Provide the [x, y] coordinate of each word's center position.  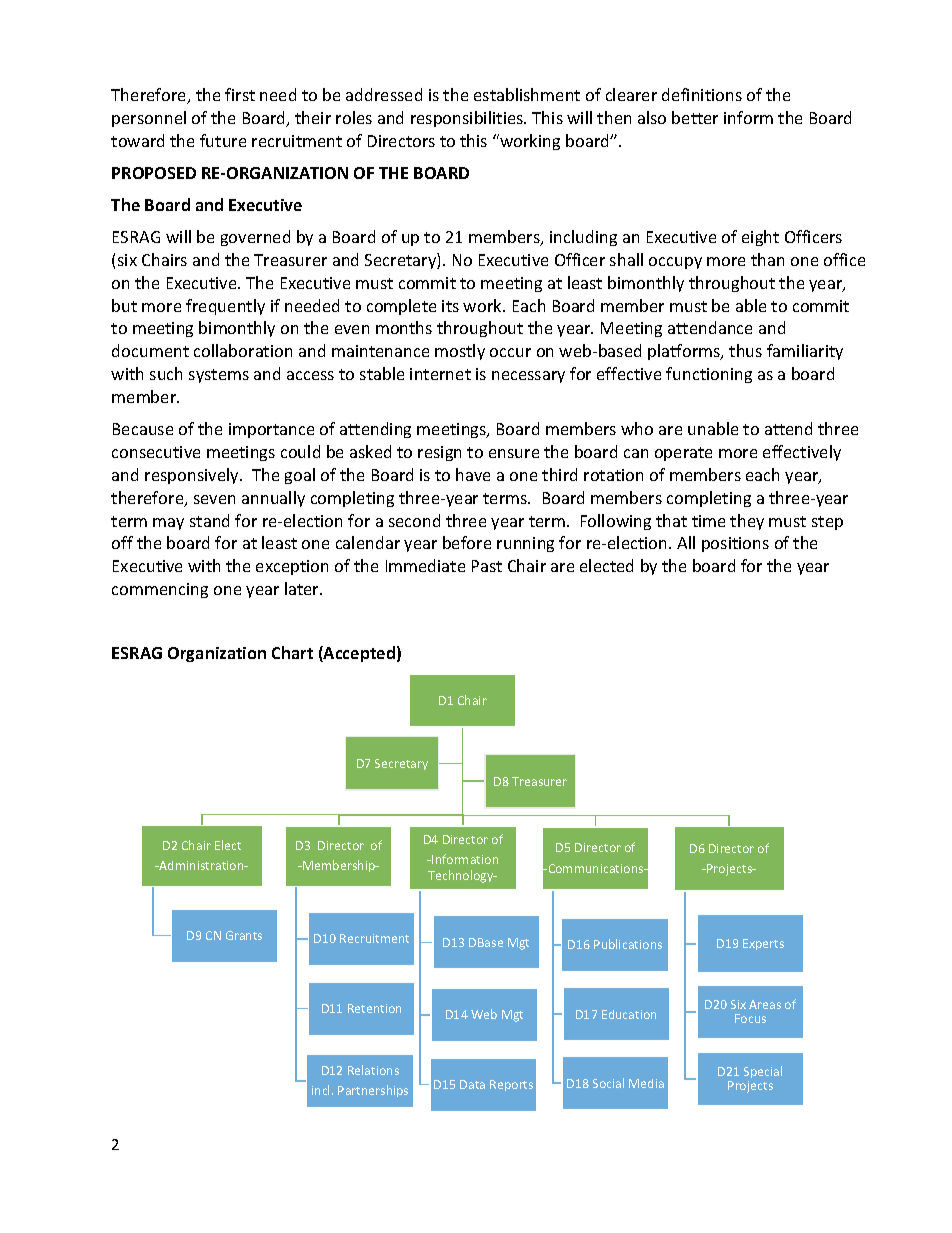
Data [472, 1084]
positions [735, 544]
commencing [160, 590]
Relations [373, 1070]
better [695, 117]
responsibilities [468, 119]
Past [487, 566]
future [223, 140]
